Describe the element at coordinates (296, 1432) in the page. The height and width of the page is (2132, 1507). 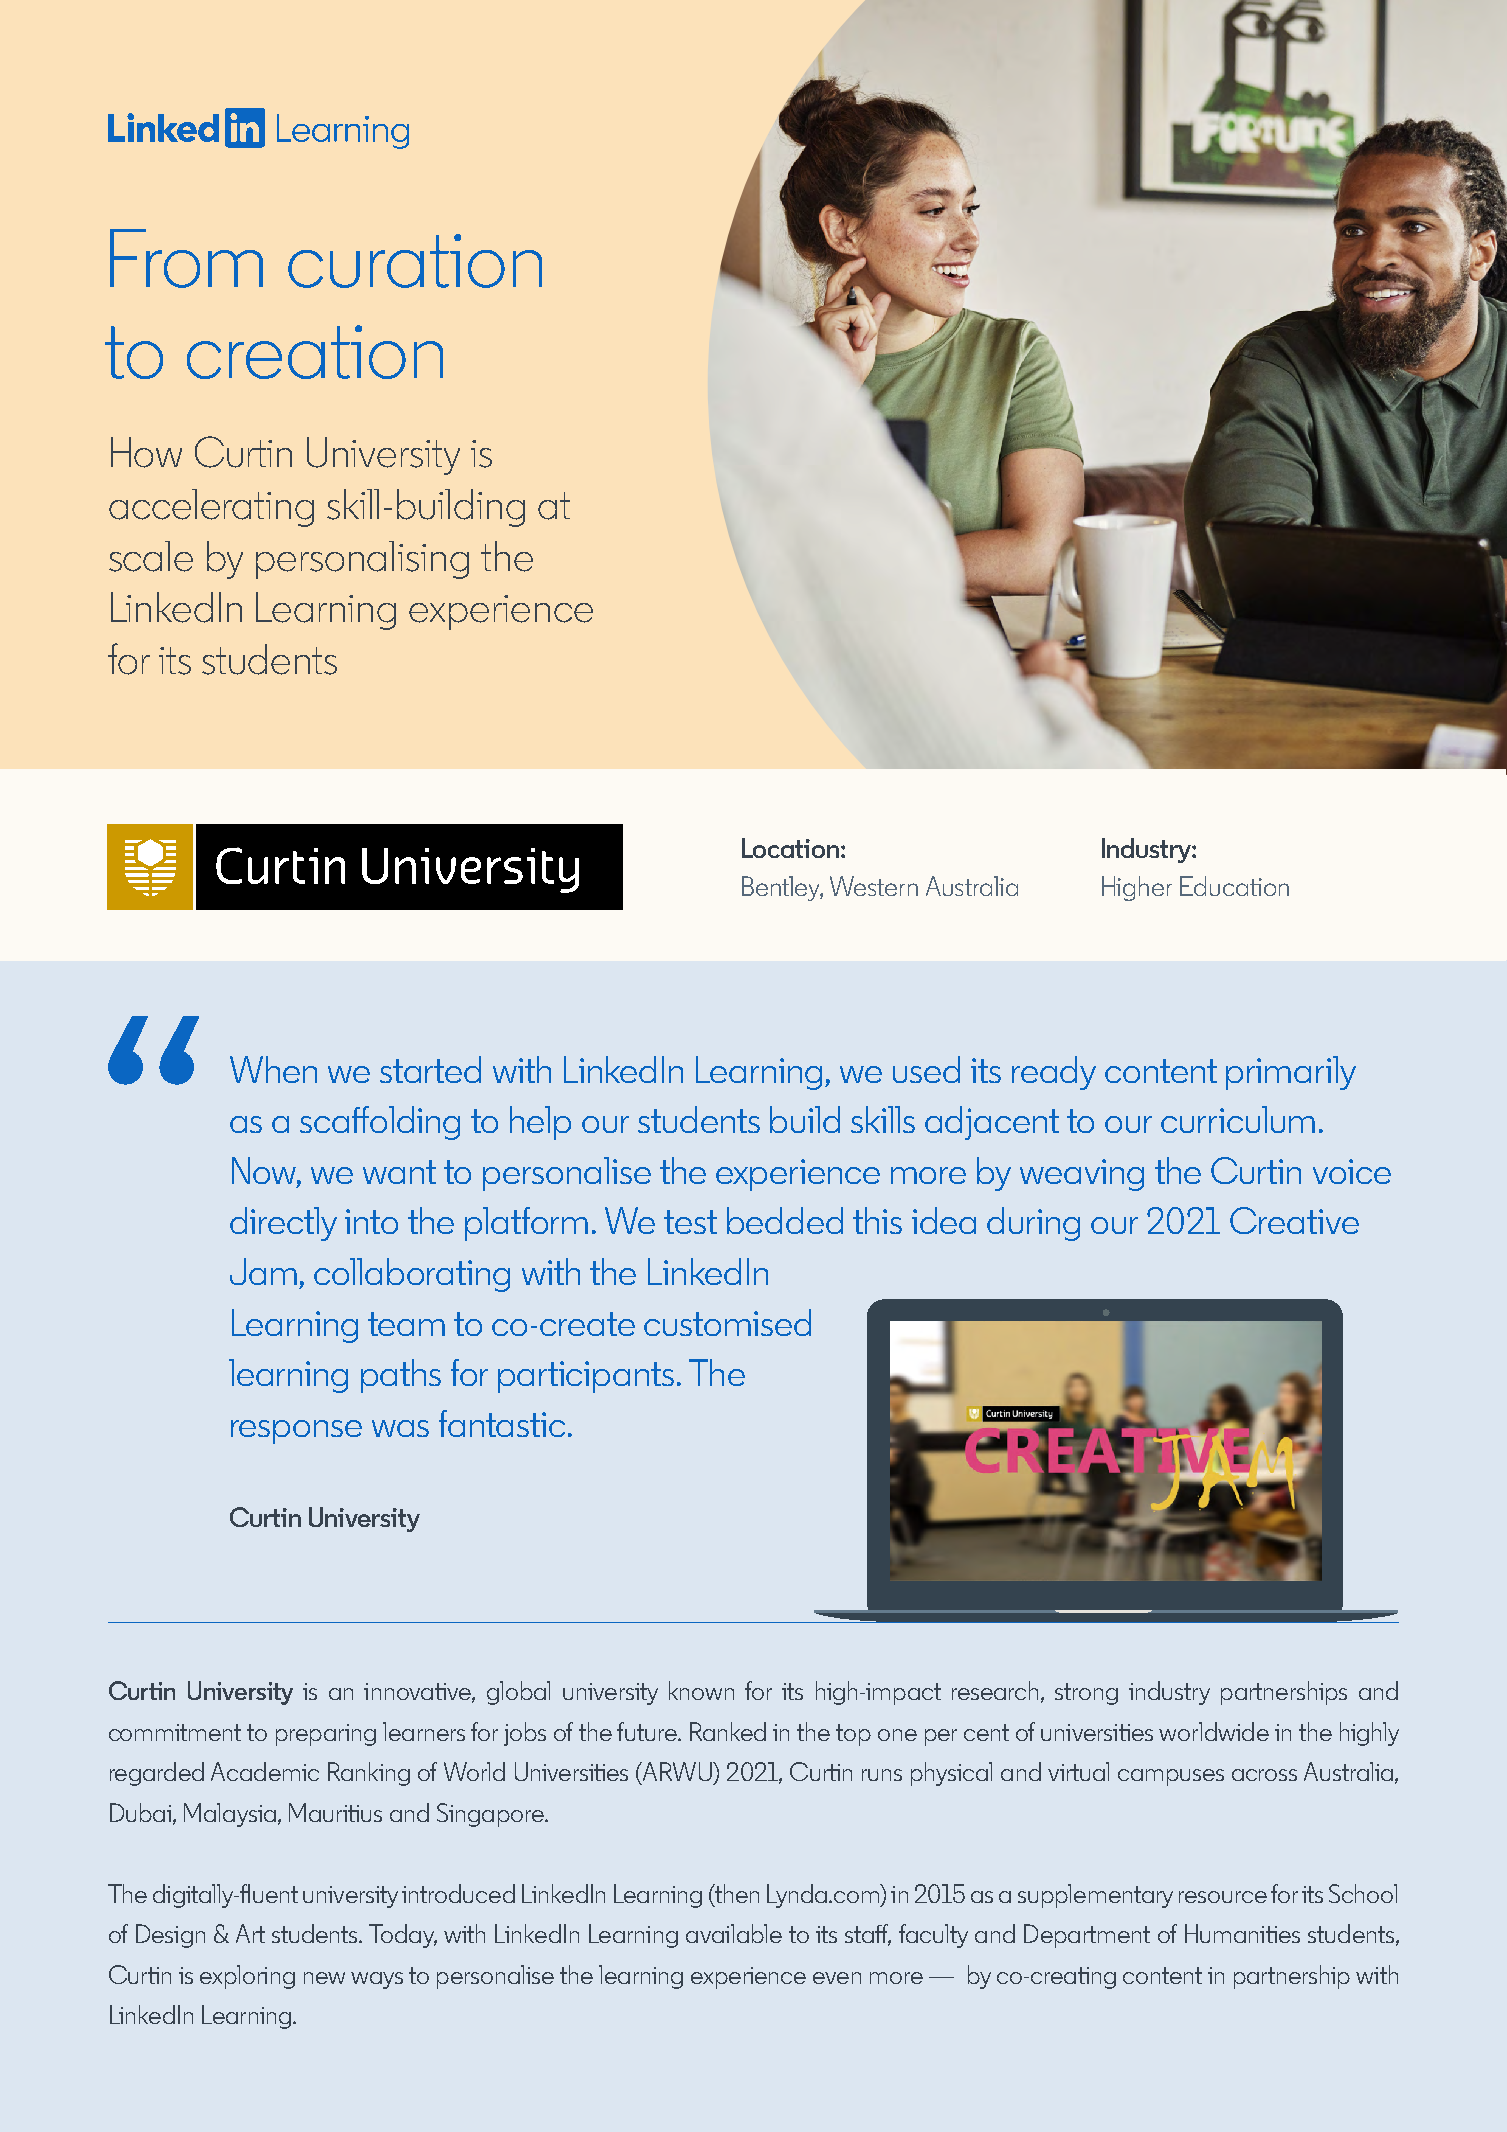
I see `response` at that location.
